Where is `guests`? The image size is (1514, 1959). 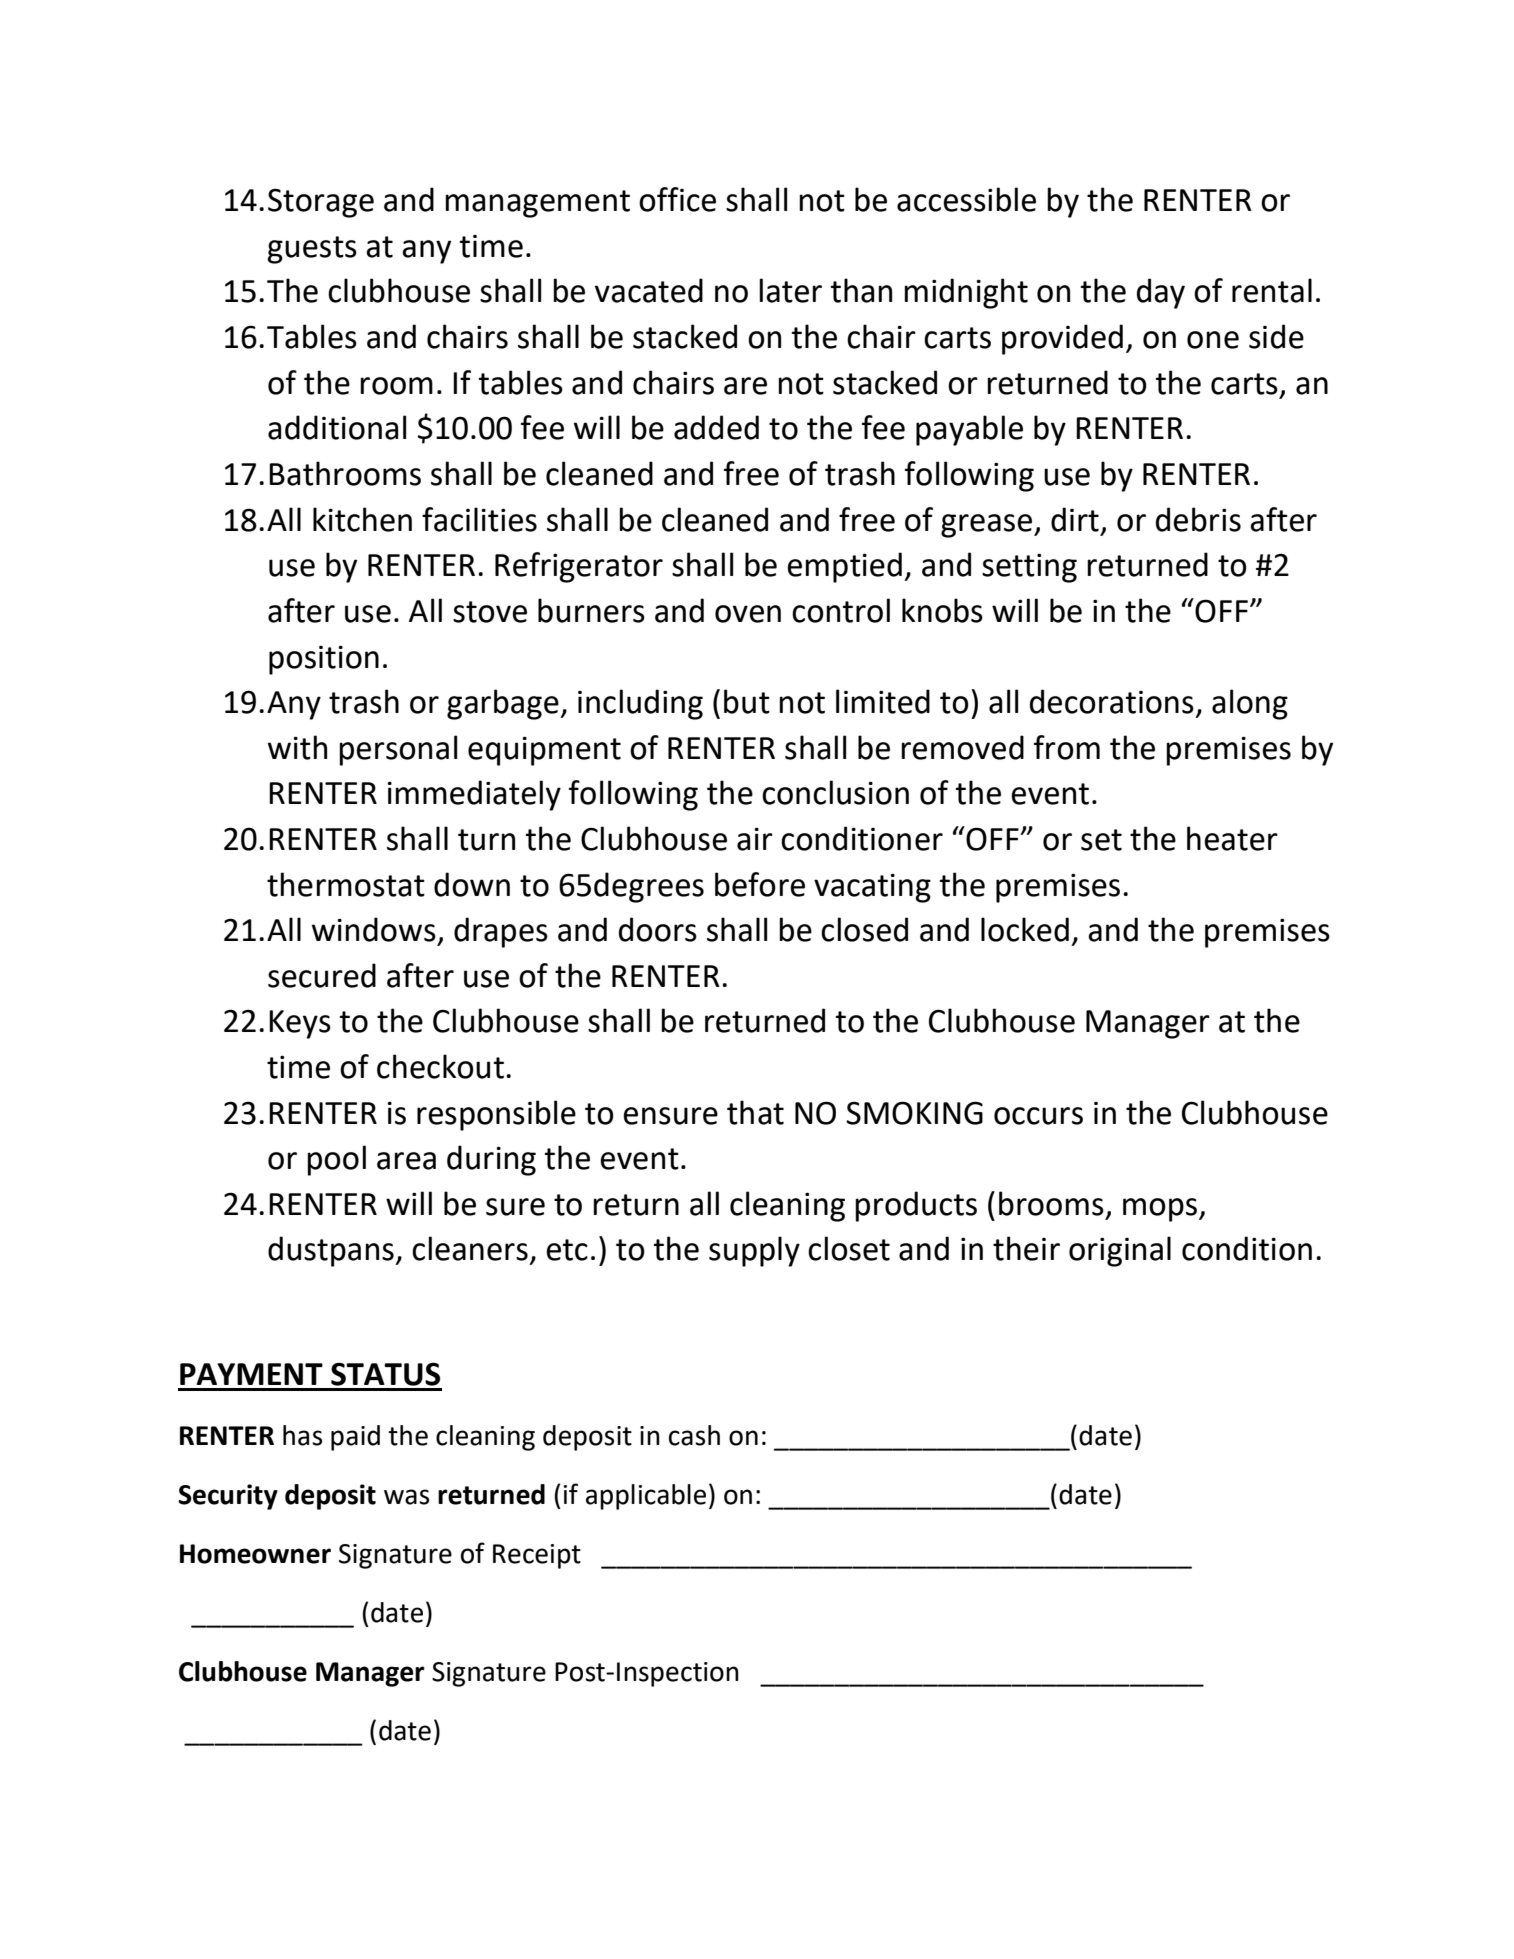 guests is located at coordinates (312, 250).
